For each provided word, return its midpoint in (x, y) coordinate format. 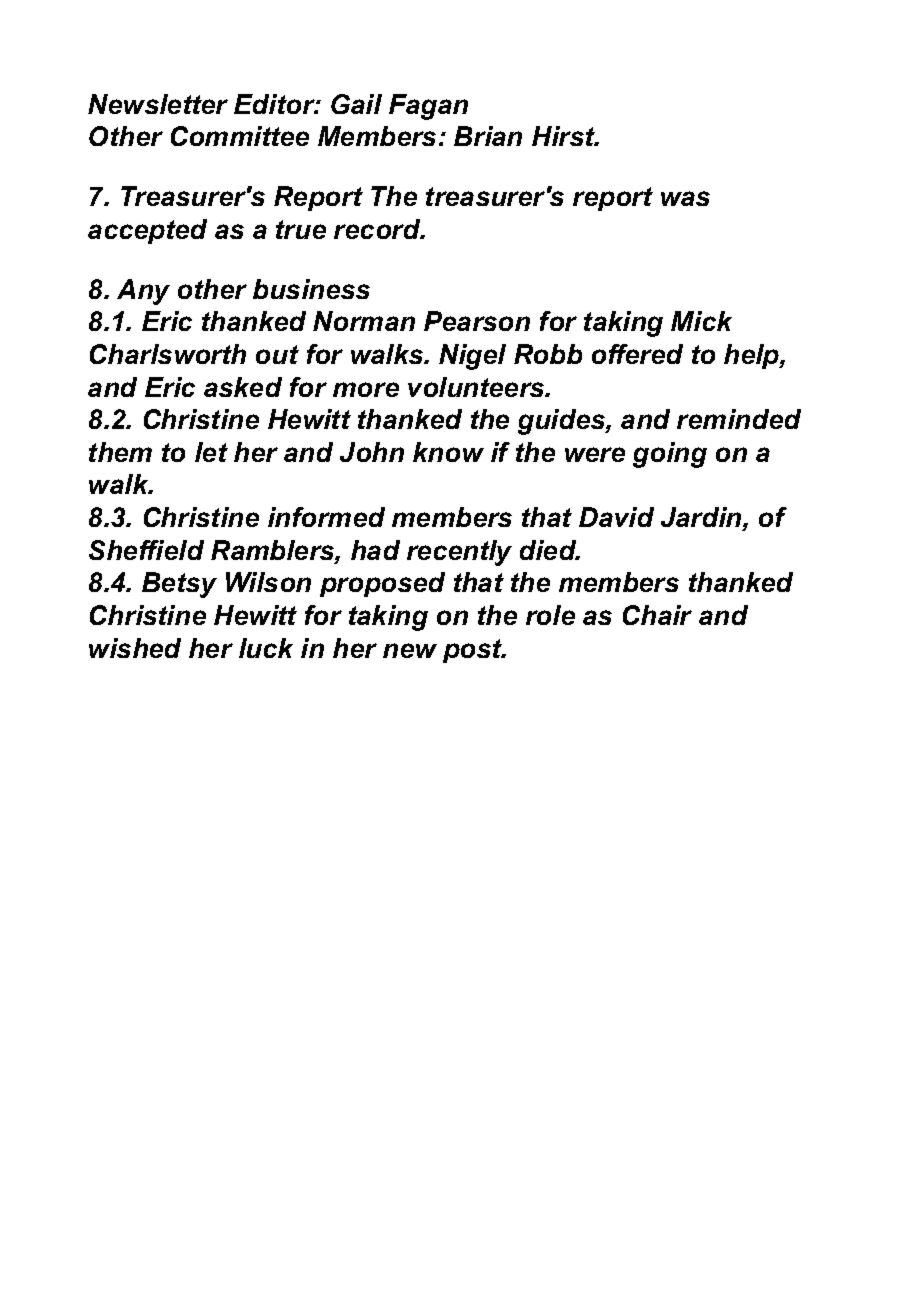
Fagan (428, 107)
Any (143, 292)
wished (135, 648)
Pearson (477, 321)
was (685, 198)
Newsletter (158, 104)
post (474, 651)
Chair (657, 615)
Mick (701, 321)
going (670, 455)
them (120, 452)
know (448, 452)
